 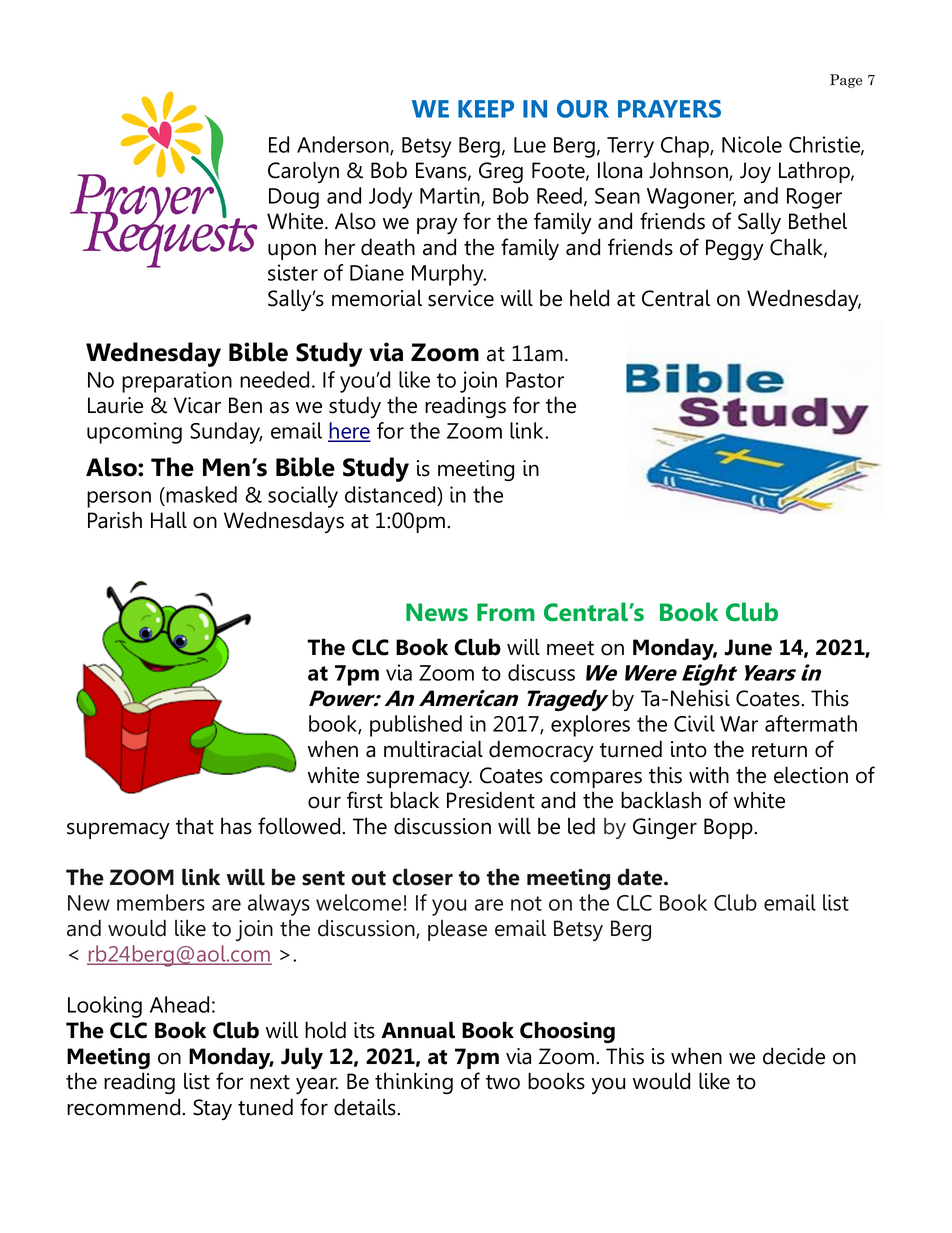 I want to click on held, so click(x=589, y=298).
